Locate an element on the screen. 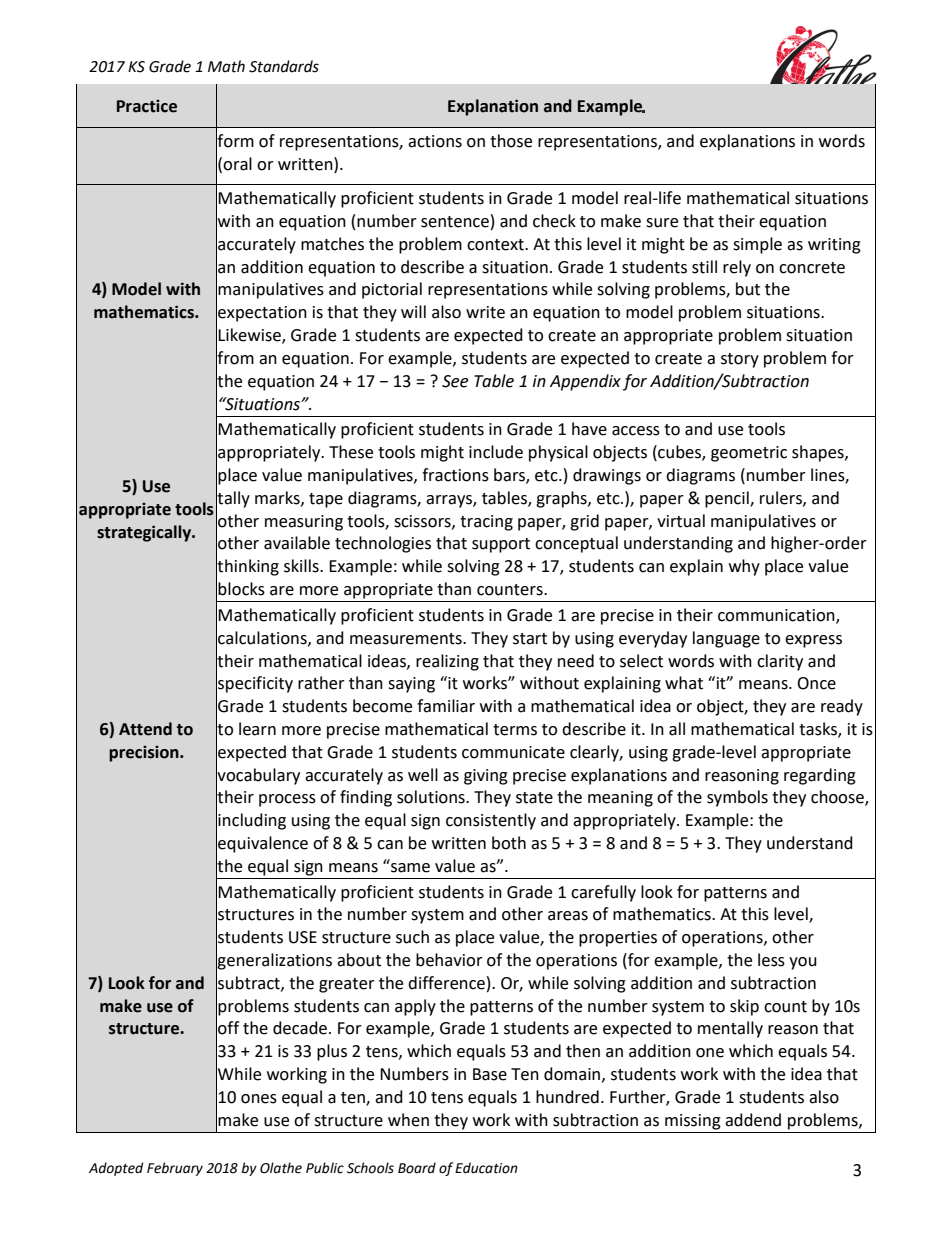 The height and width of the screenshot is (1233, 952). blocks is located at coordinates (241, 589).
